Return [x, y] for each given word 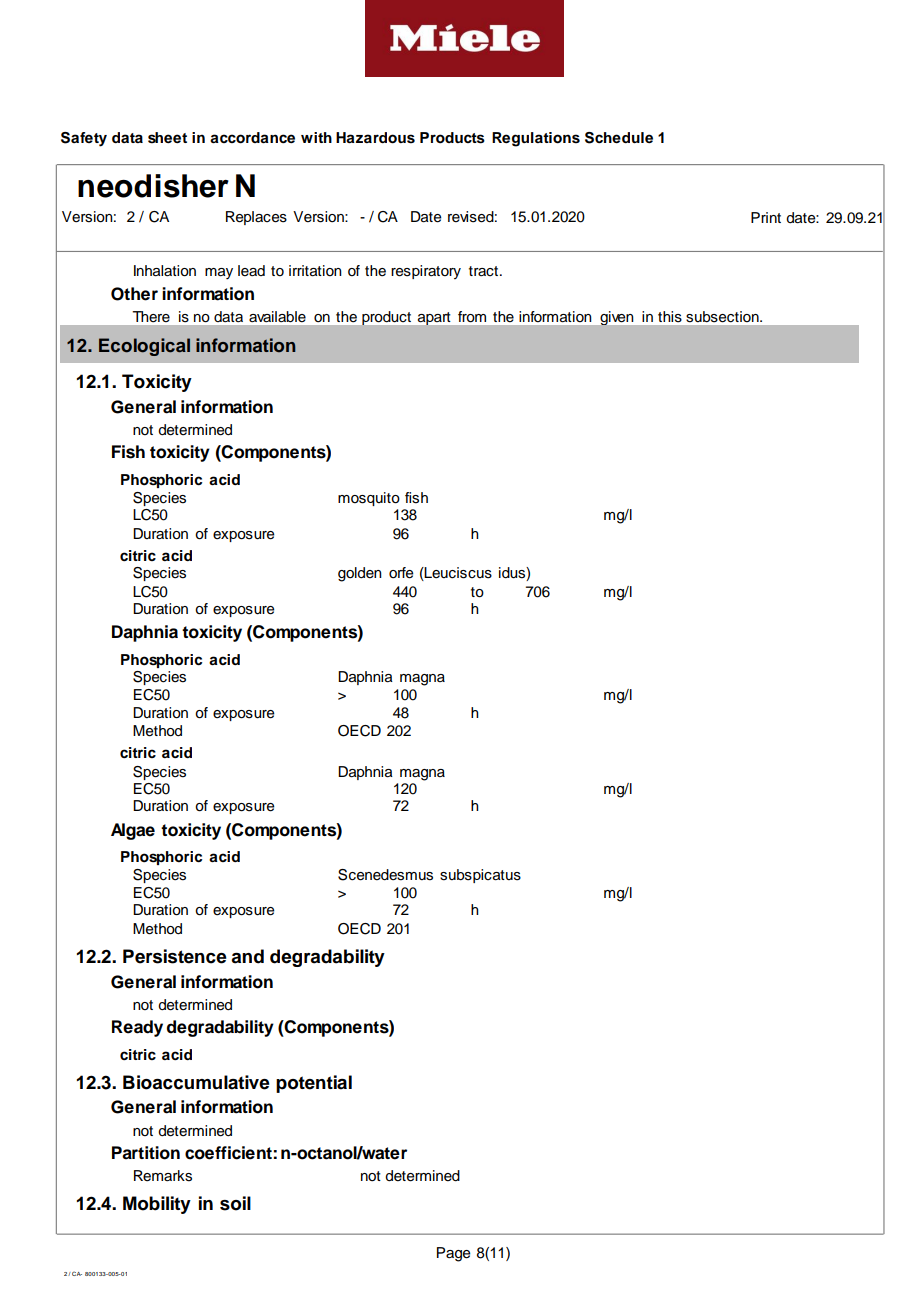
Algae [133, 831]
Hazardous [375, 138]
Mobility [157, 1205]
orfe [401, 573]
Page [453, 1254]
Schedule [619, 138]
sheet [167, 138]
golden [360, 574]
